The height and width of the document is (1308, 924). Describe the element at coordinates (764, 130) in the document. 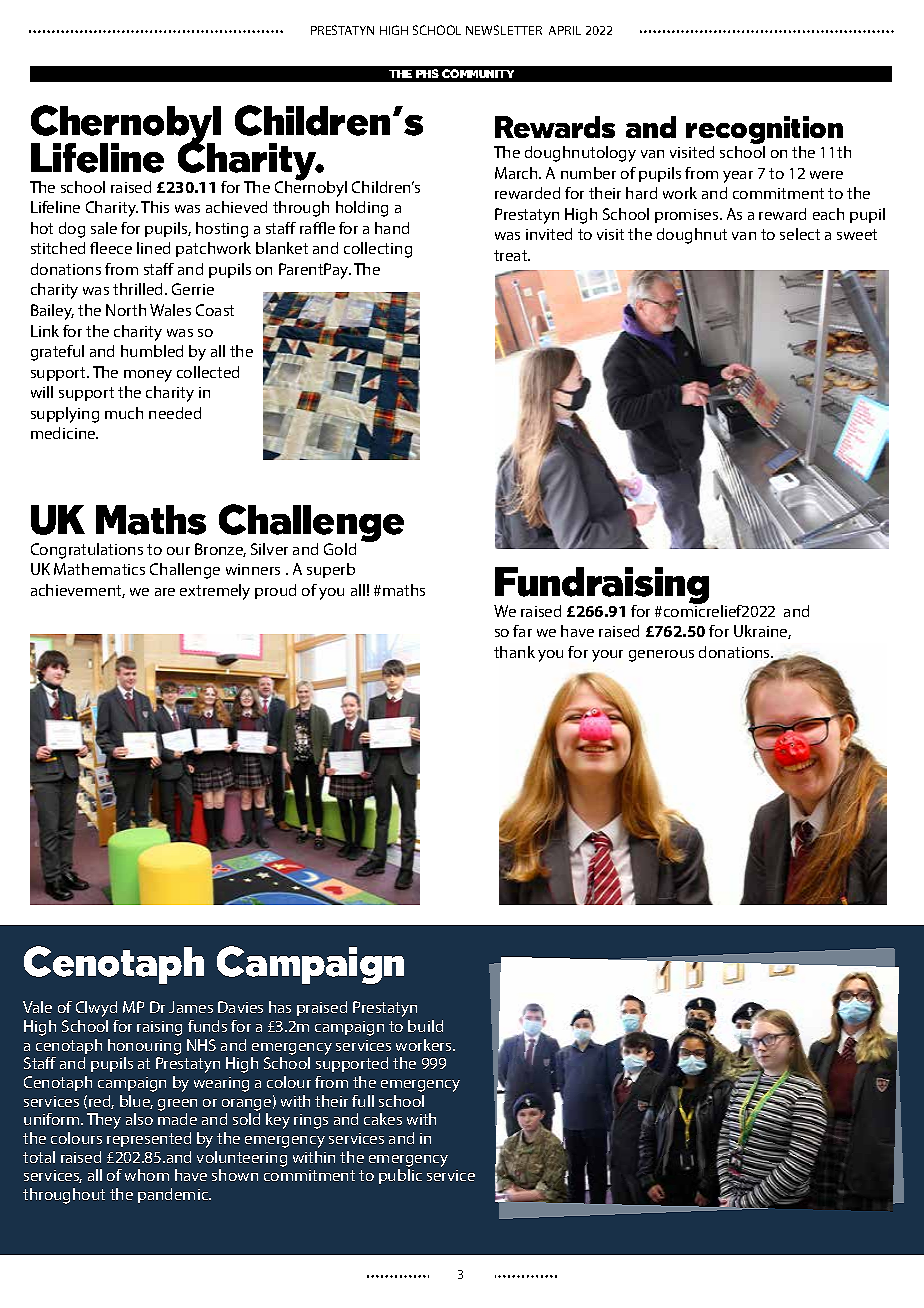

I see `recognition` at that location.
